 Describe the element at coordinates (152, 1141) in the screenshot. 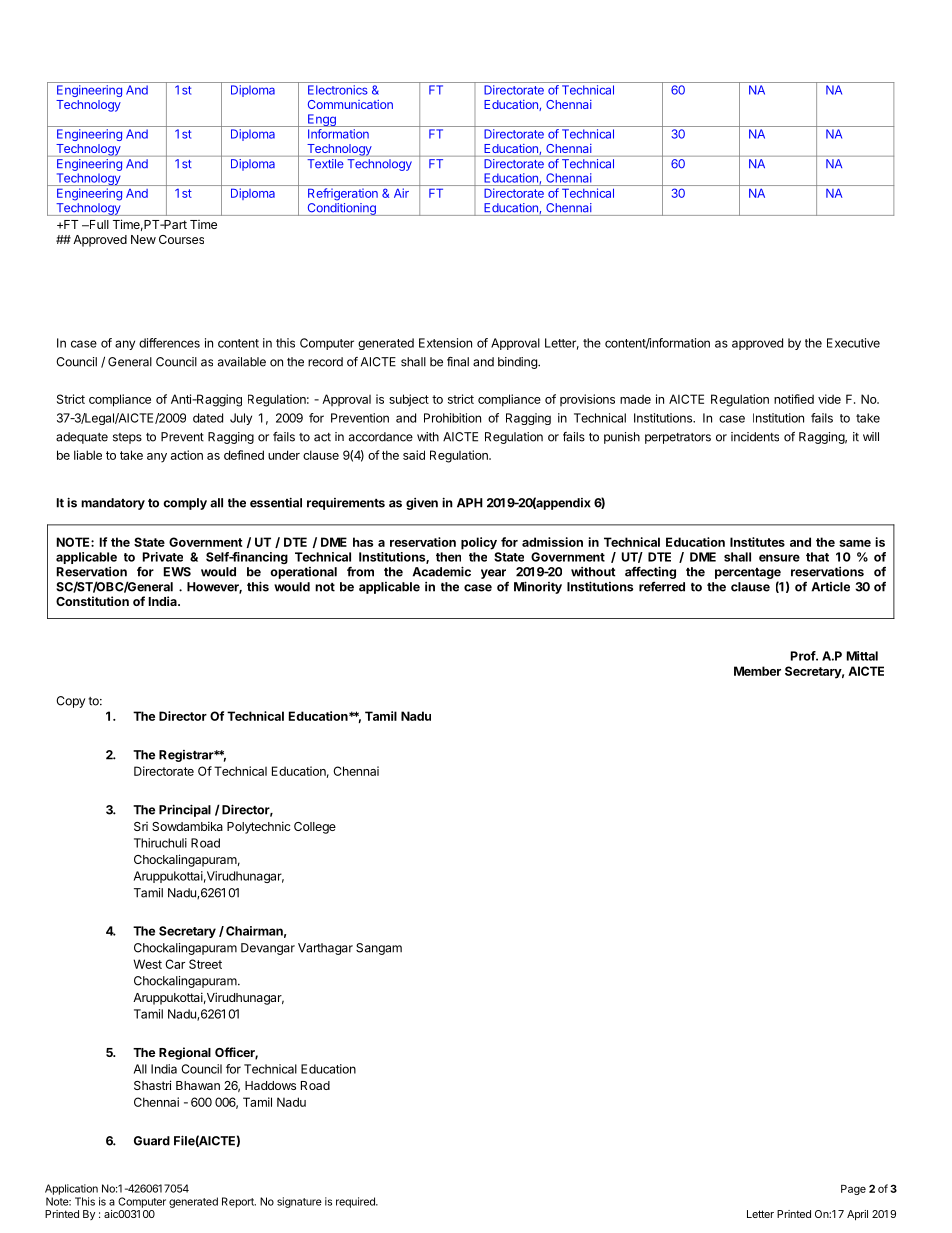

I see `Guard` at that location.
